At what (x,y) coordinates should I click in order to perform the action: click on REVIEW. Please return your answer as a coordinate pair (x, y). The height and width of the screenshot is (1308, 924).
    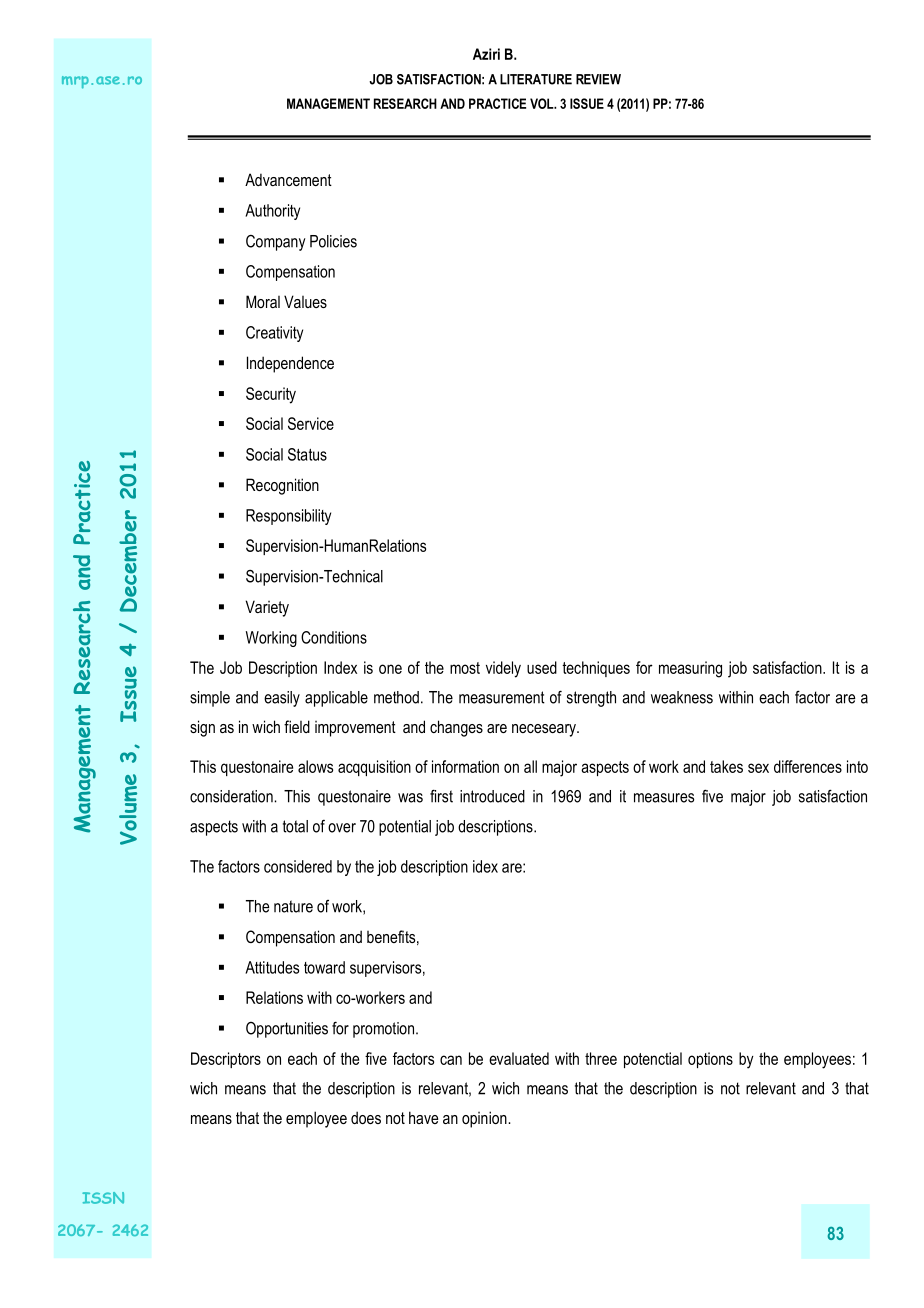
    Looking at the image, I should click on (598, 79).
